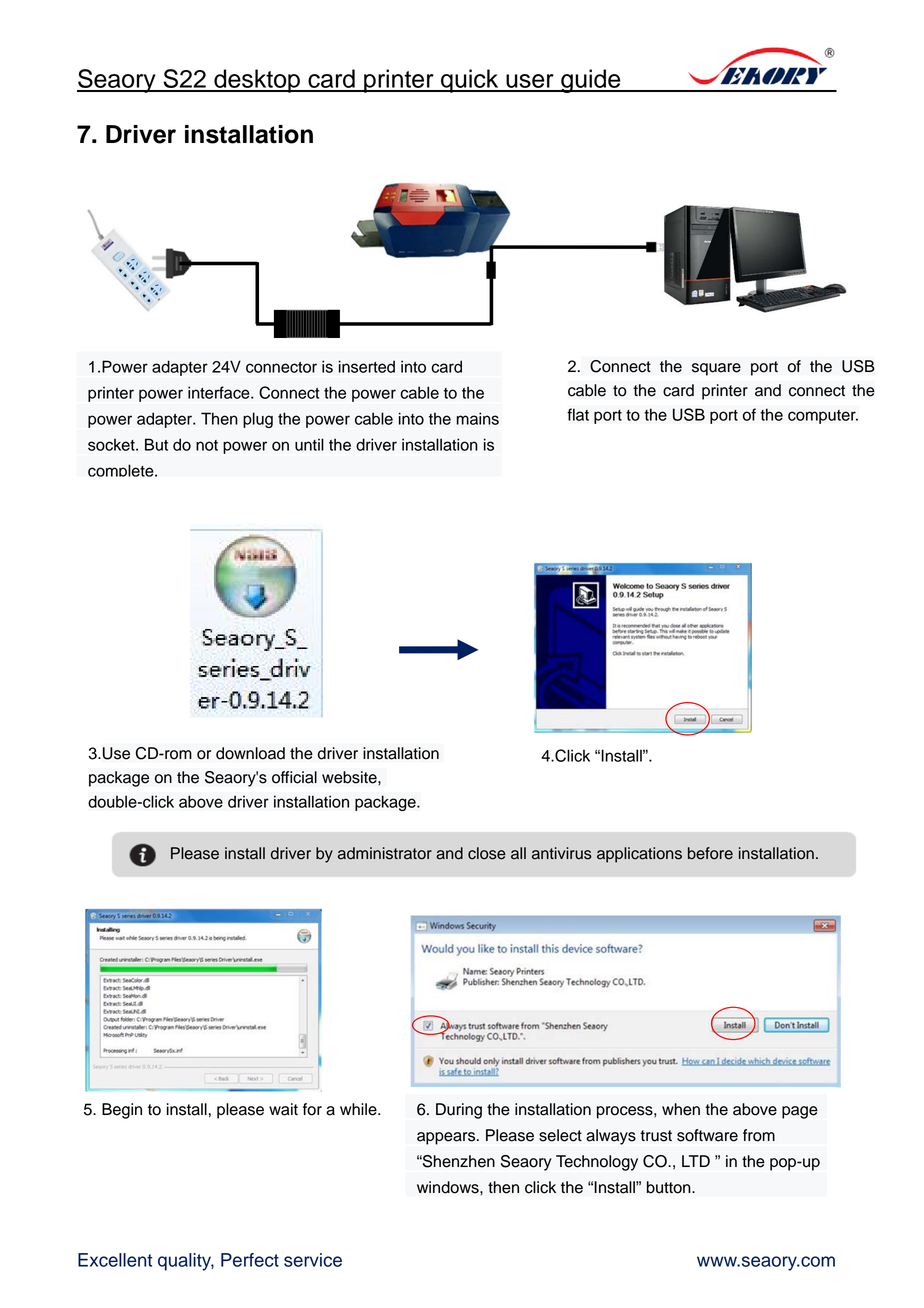  What do you see at coordinates (447, 1138) in the screenshot?
I see `appears` at bounding box center [447, 1138].
